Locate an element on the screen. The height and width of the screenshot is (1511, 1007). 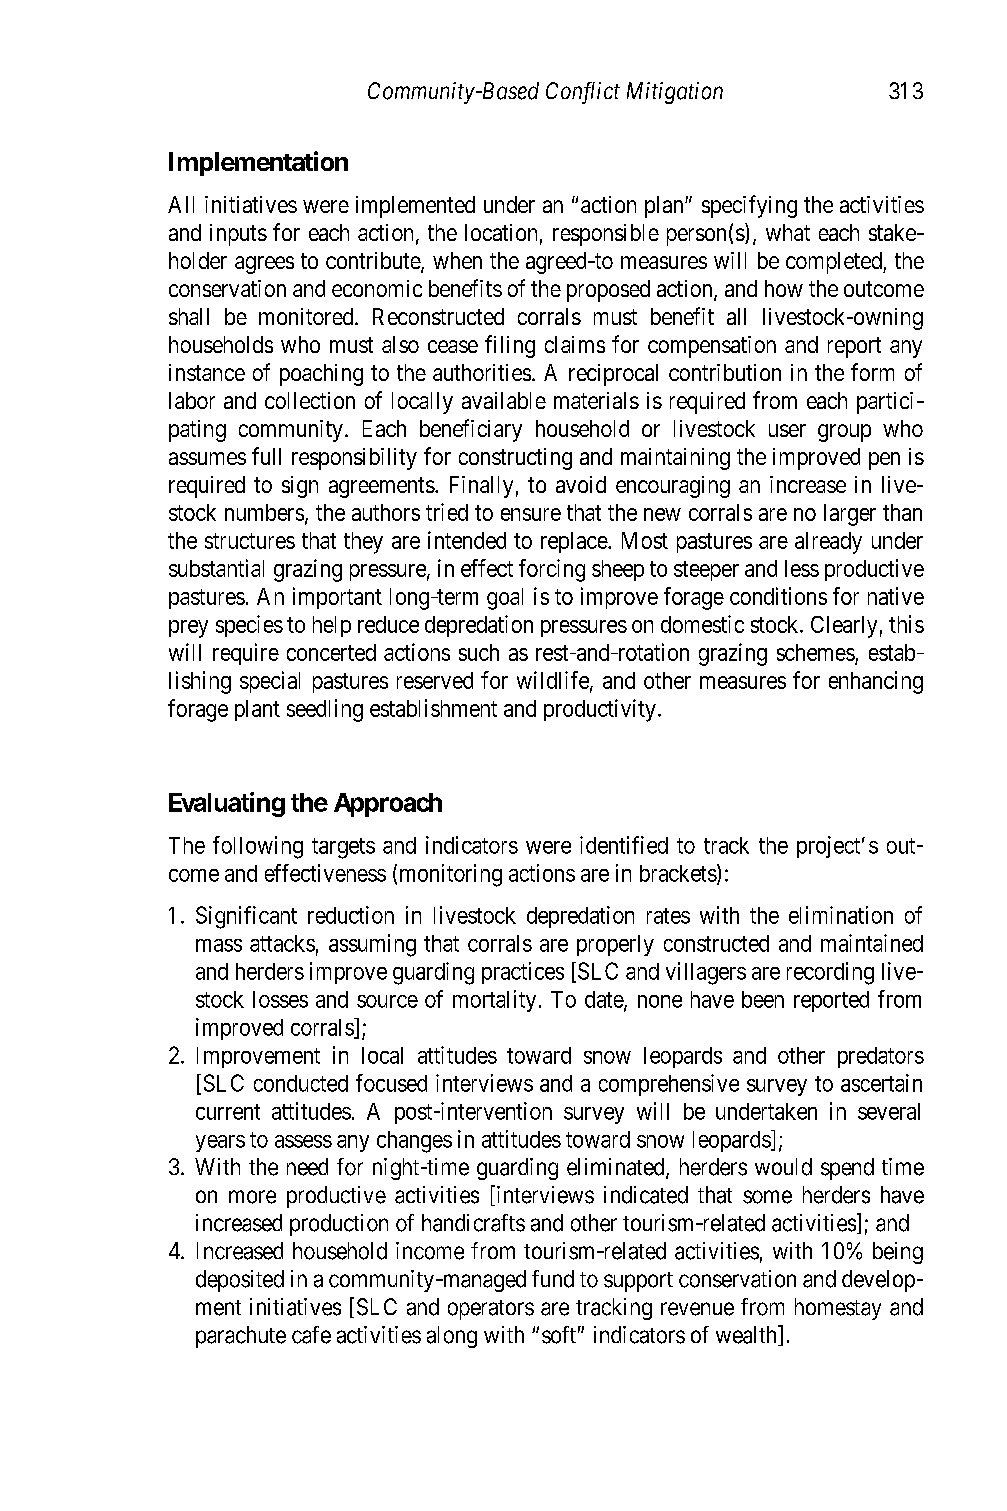
Conflict is located at coordinates (583, 93).
